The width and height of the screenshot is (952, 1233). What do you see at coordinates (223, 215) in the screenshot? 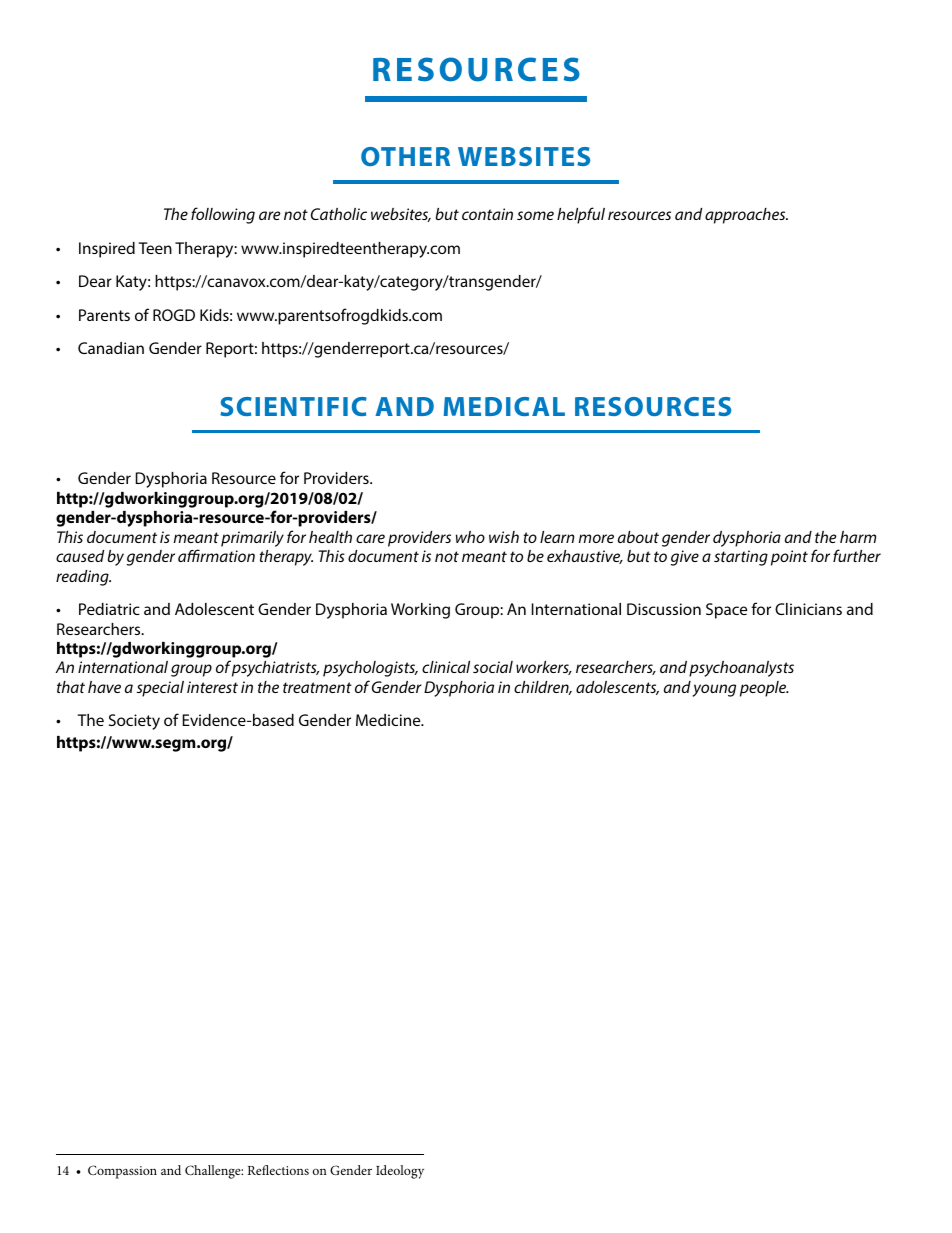
I see `following` at bounding box center [223, 215].
